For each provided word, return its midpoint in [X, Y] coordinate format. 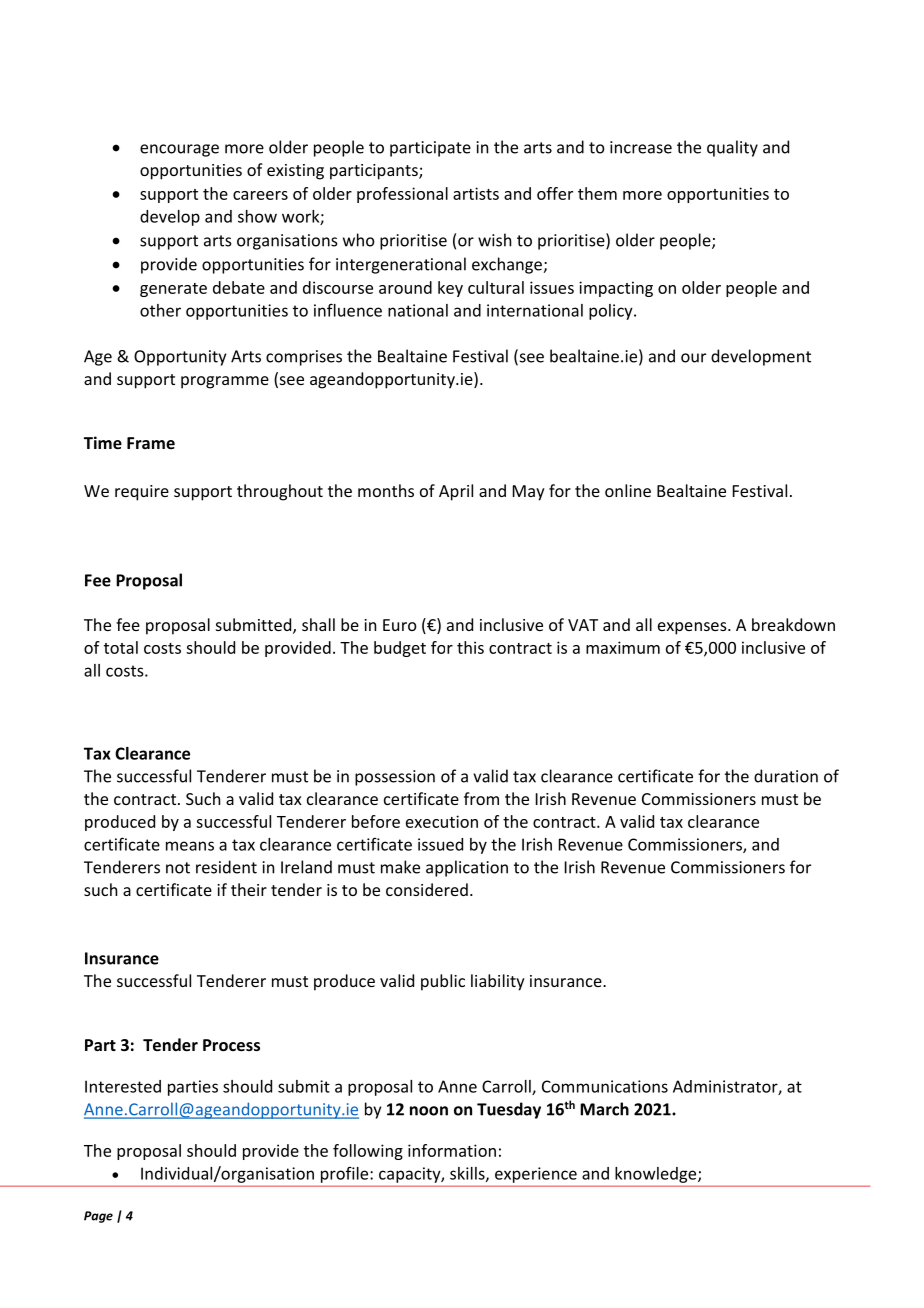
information [452, 1150]
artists [476, 193]
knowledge [657, 1175]
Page [98, 1217]
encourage [179, 150]
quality [732, 148]
